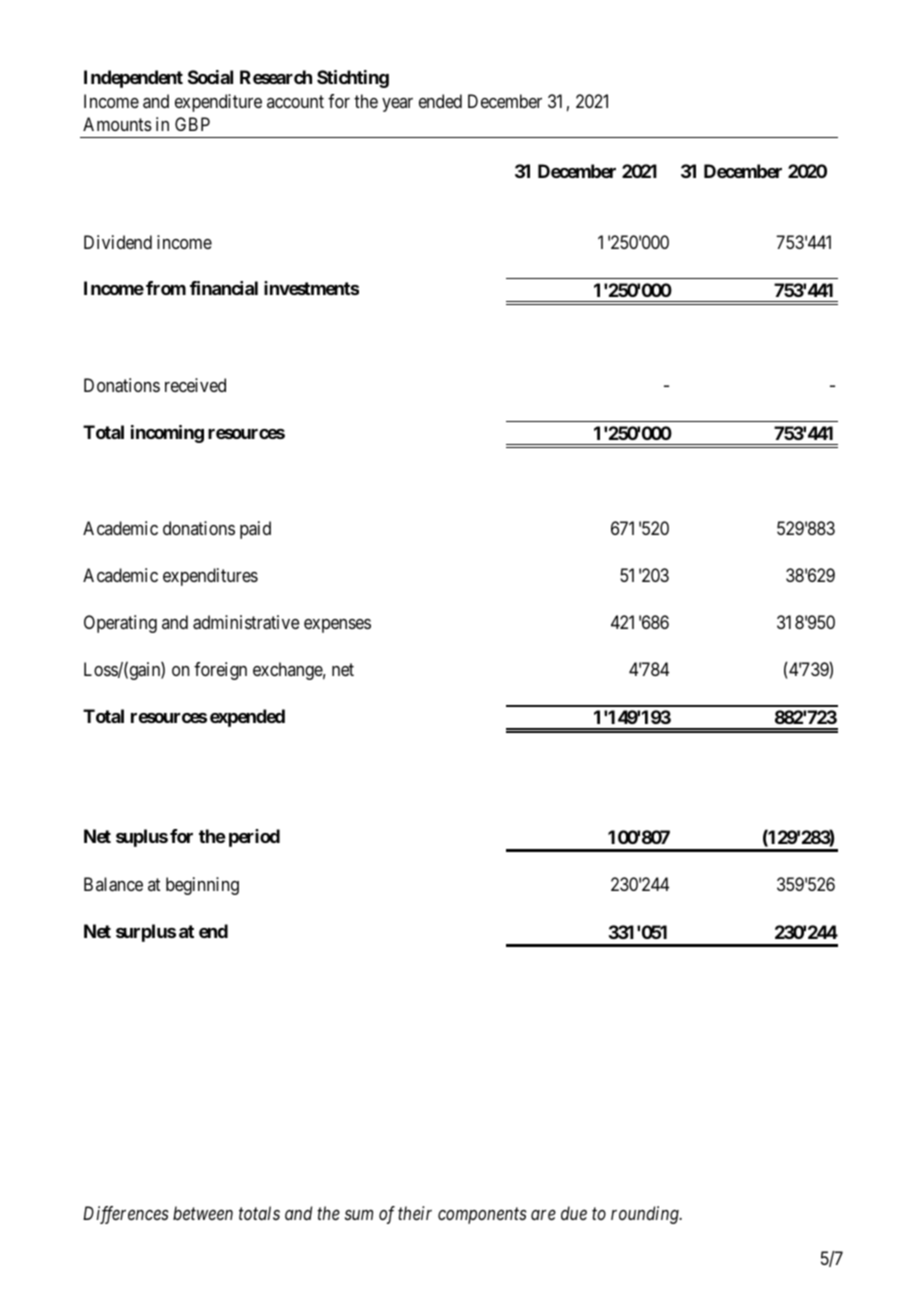 This page has width=924, height=1308. Describe the element at coordinates (254, 838) in the page. I see `period` at that location.
